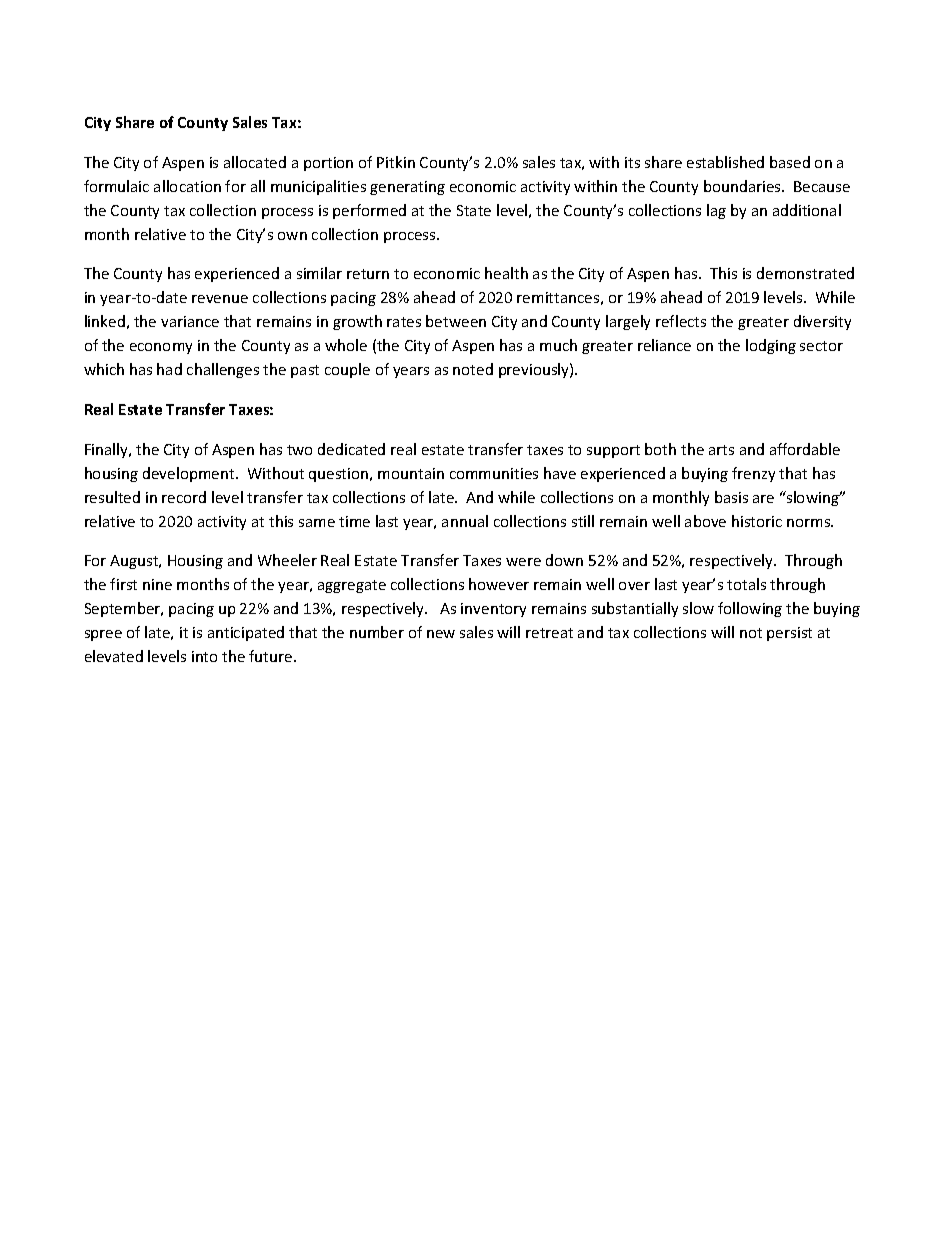 This screenshot has width=952, height=1233. I want to click on boundaries, so click(743, 186).
